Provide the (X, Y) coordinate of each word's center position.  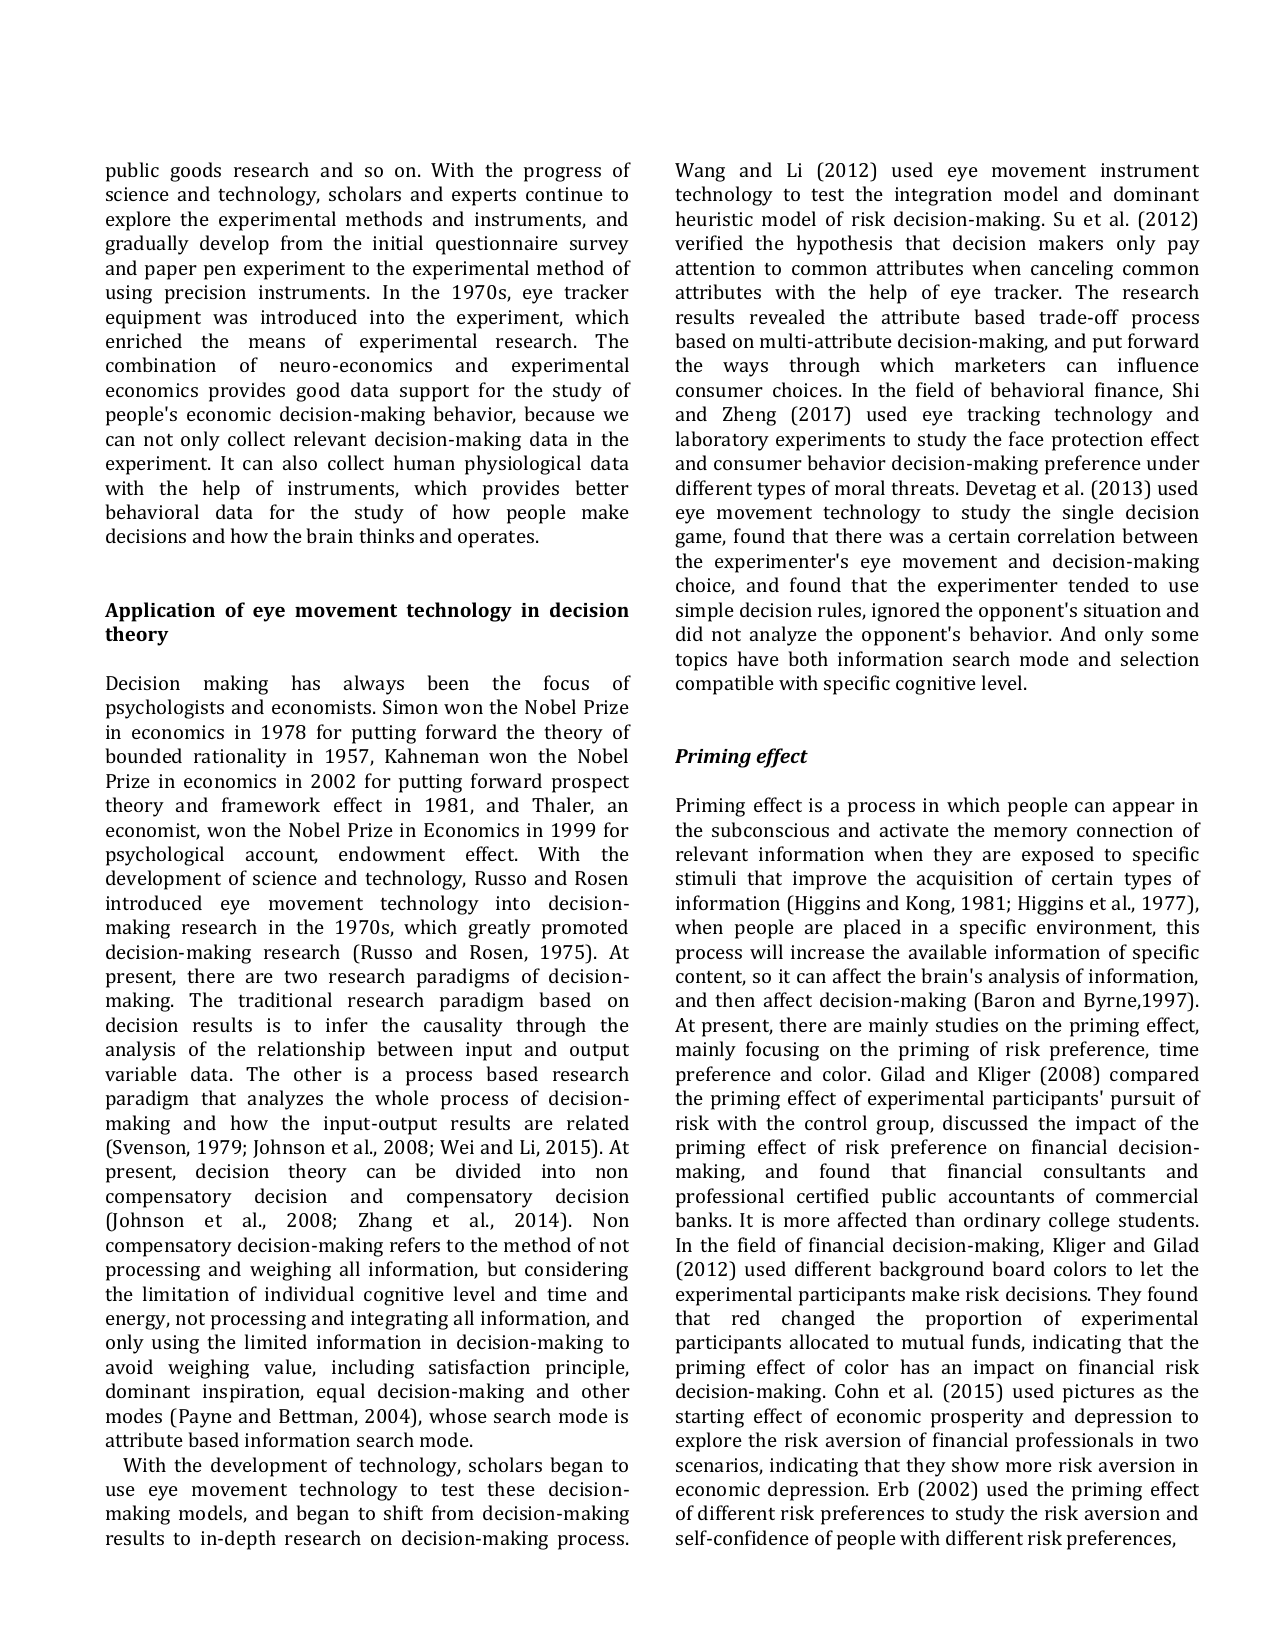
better (602, 487)
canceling (1072, 270)
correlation (1066, 535)
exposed (1058, 856)
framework (271, 804)
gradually (147, 245)
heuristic (714, 218)
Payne (205, 1418)
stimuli (706, 877)
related (598, 1122)
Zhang (385, 1222)
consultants (1094, 1170)
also (300, 462)
